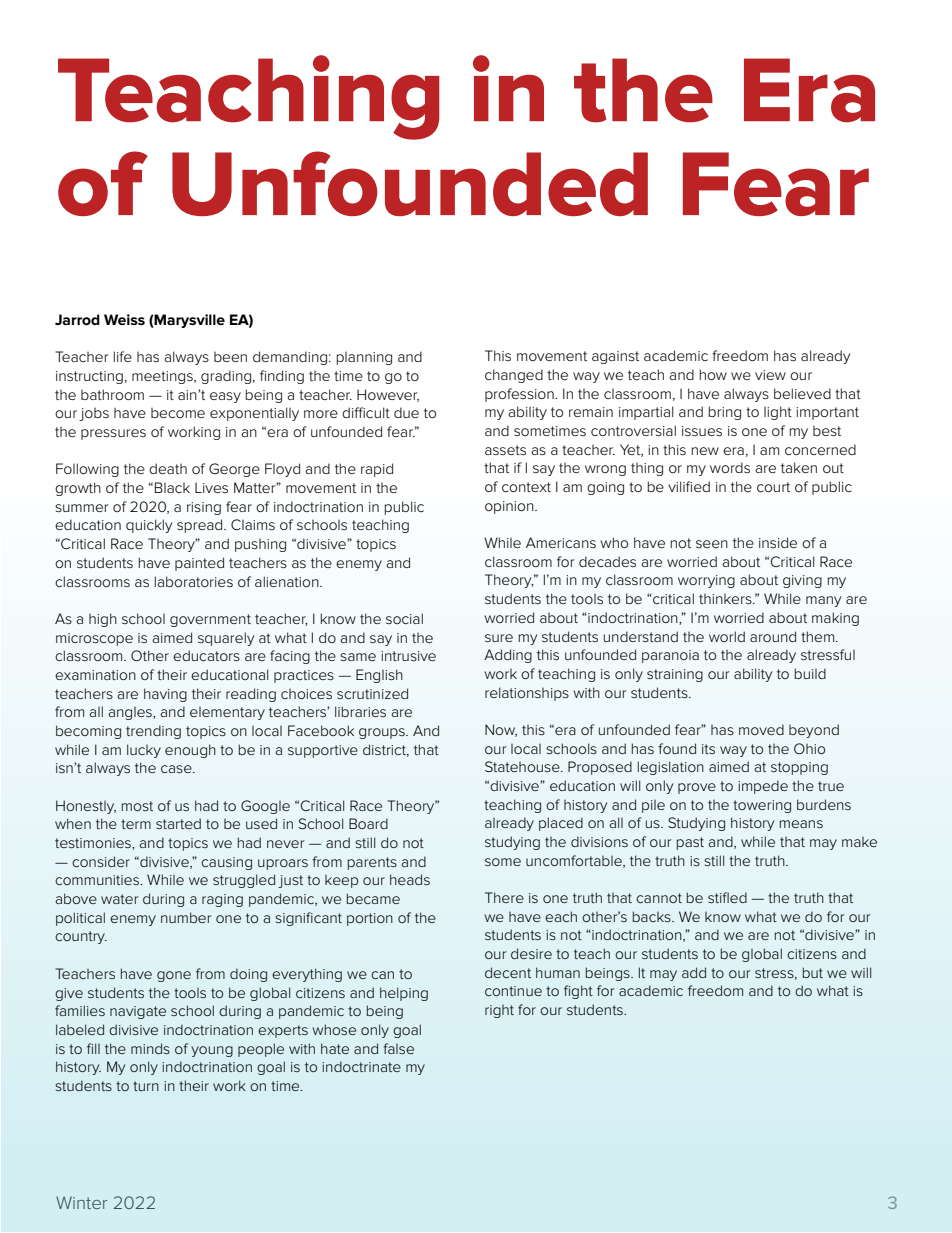 The width and height of the image is (952, 1233). I want to click on around, so click(773, 636).
